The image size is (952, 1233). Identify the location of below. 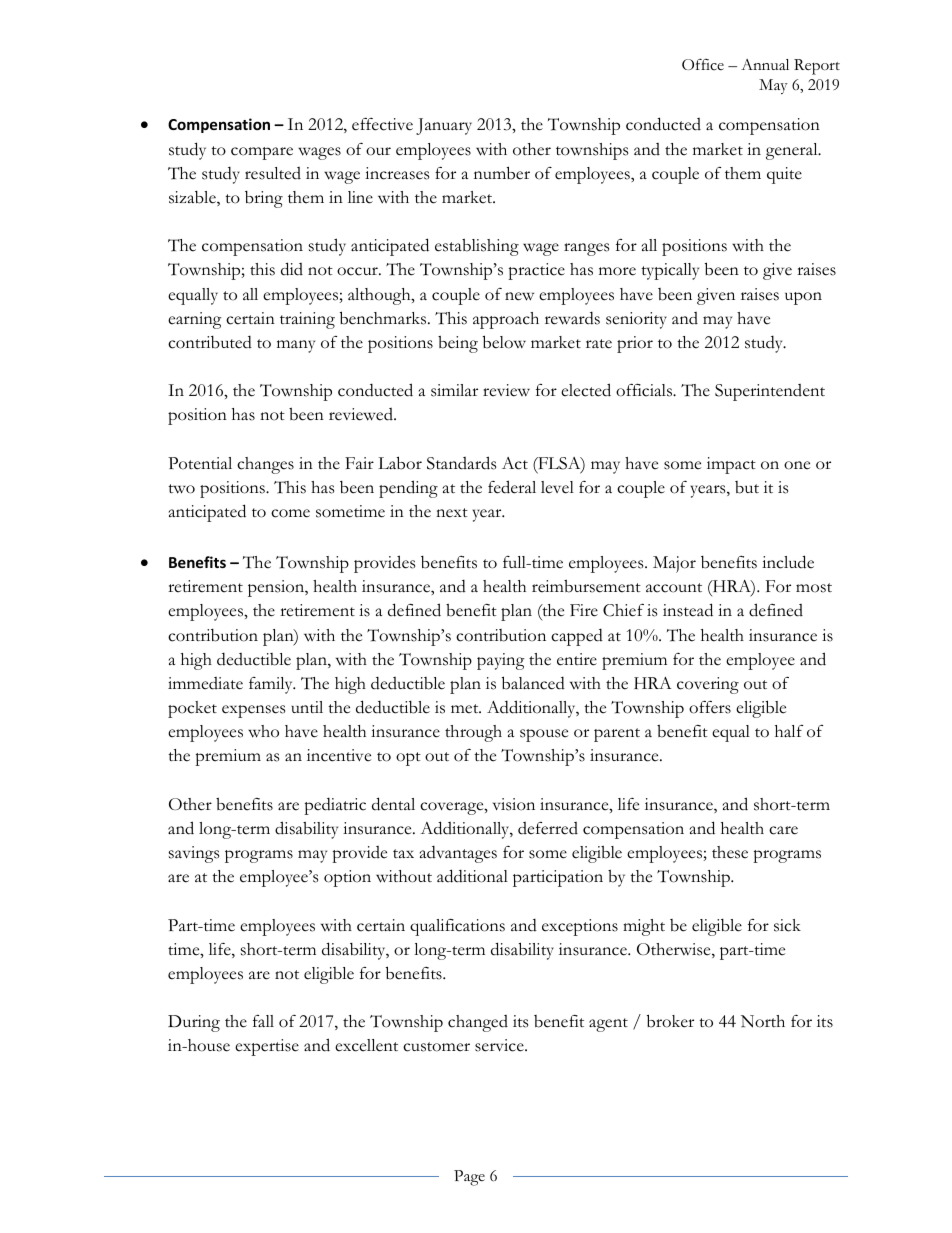
(504, 342).
